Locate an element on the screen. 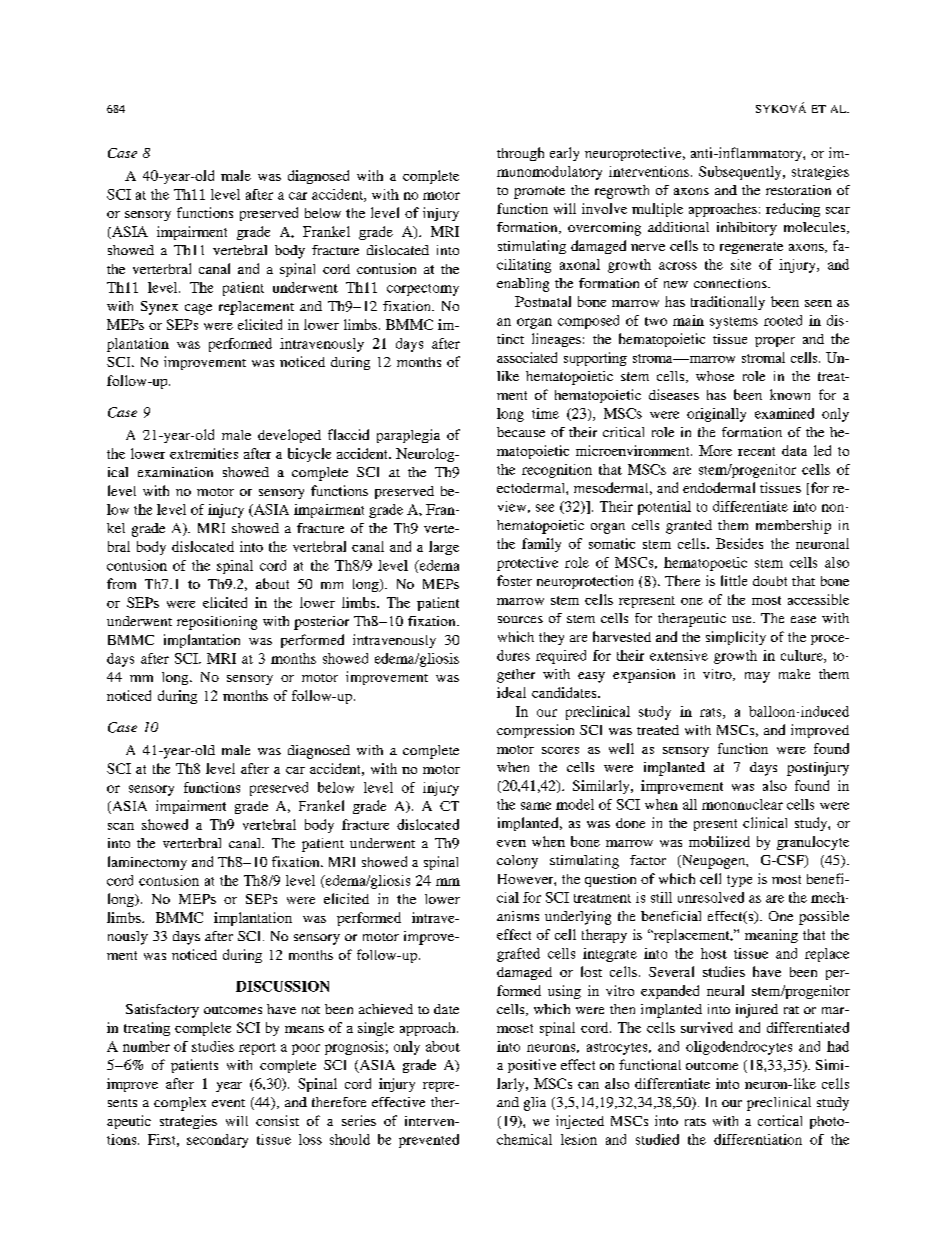  simplicity is located at coordinates (736, 638).
